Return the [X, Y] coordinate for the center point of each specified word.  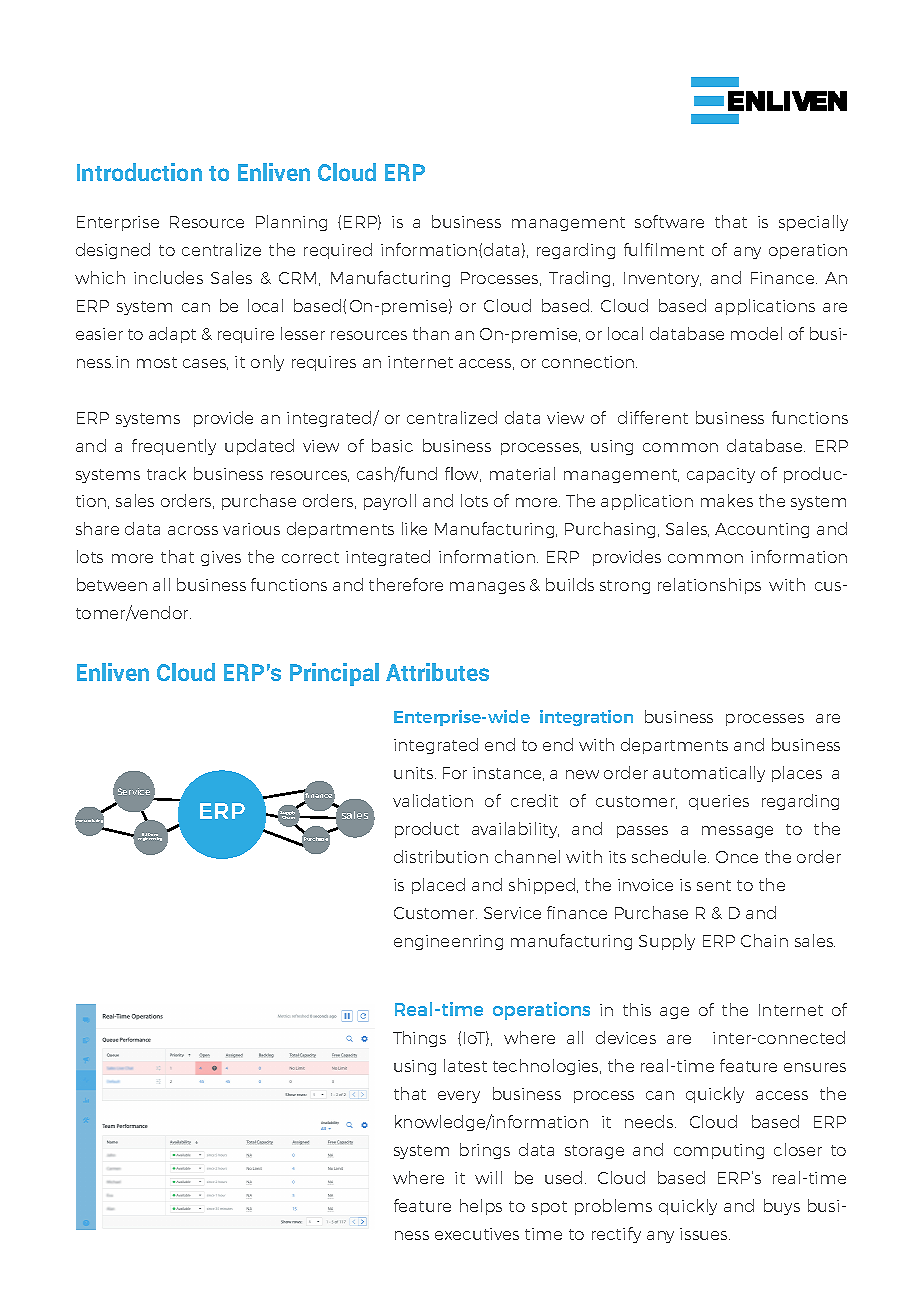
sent [714, 885]
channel [527, 856]
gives [221, 558]
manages [487, 588]
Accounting [762, 530]
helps [481, 1207]
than [431, 333]
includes [168, 277]
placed [438, 886]
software [669, 221]
